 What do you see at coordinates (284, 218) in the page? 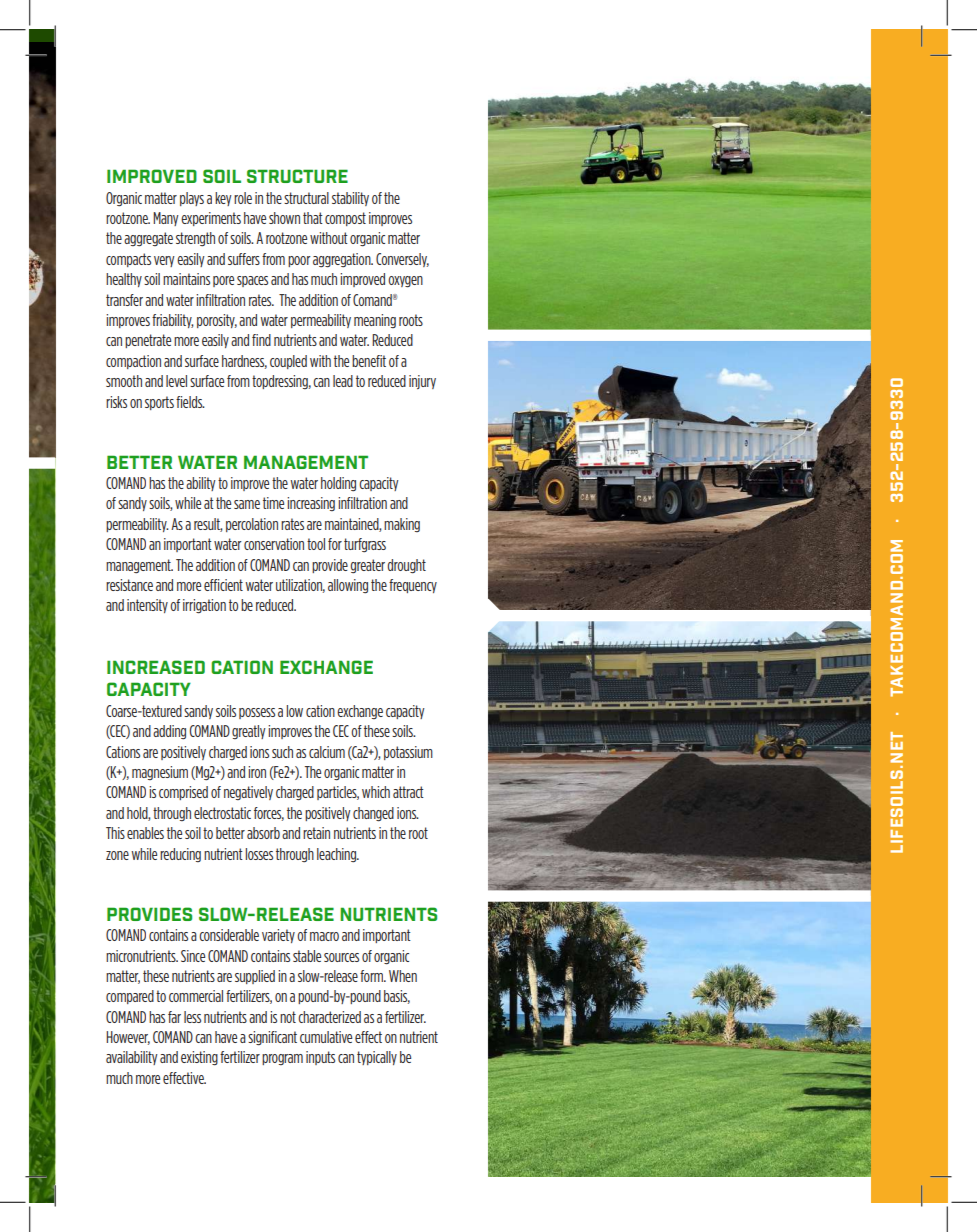
I see `shown` at bounding box center [284, 218].
